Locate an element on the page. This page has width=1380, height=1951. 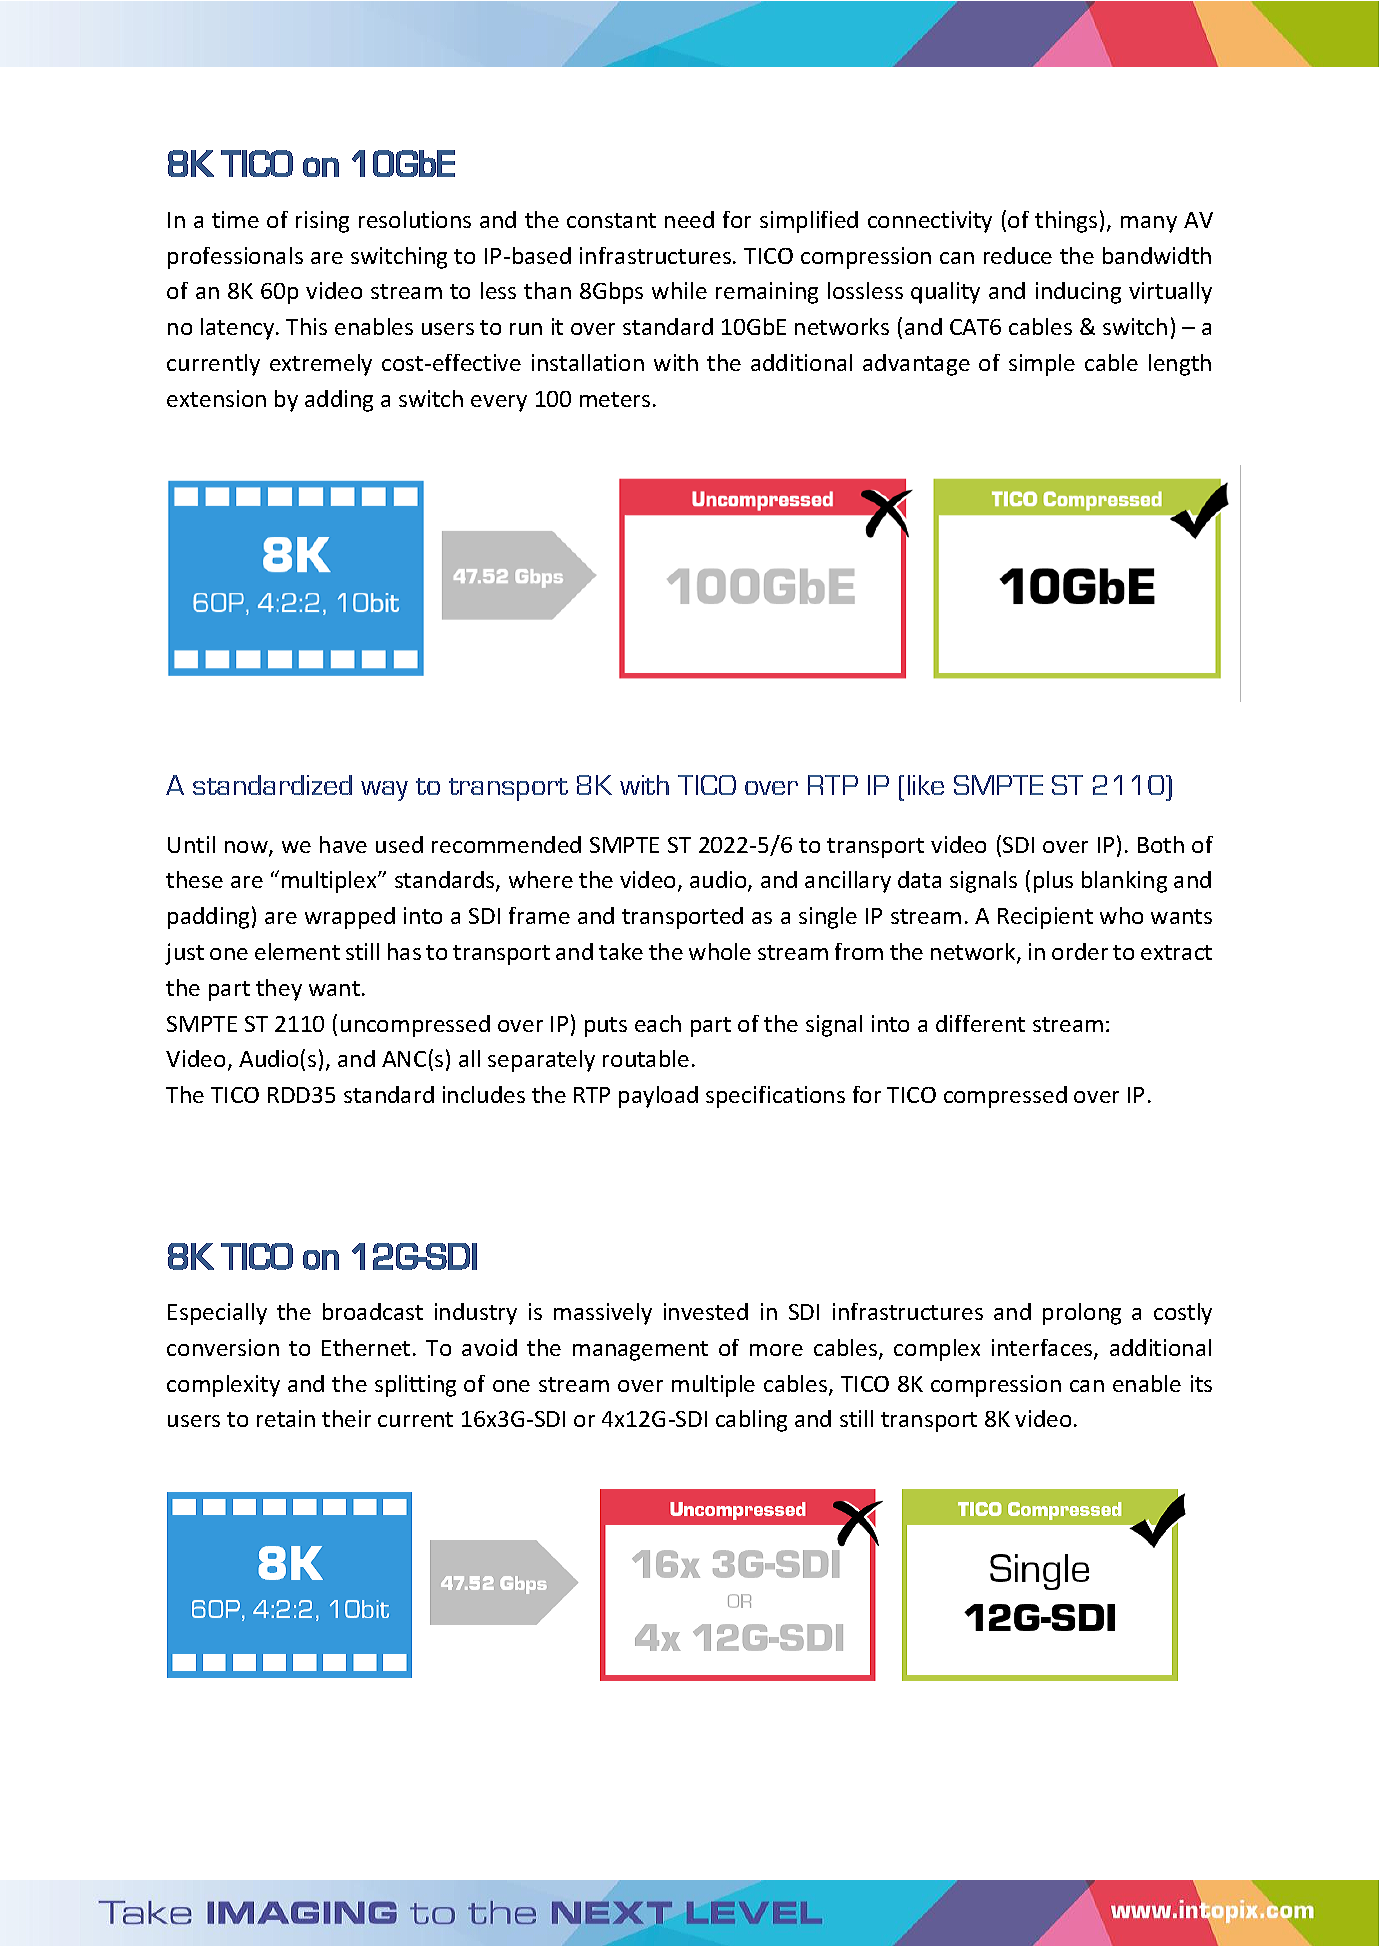
things is located at coordinates (1066, 222).
